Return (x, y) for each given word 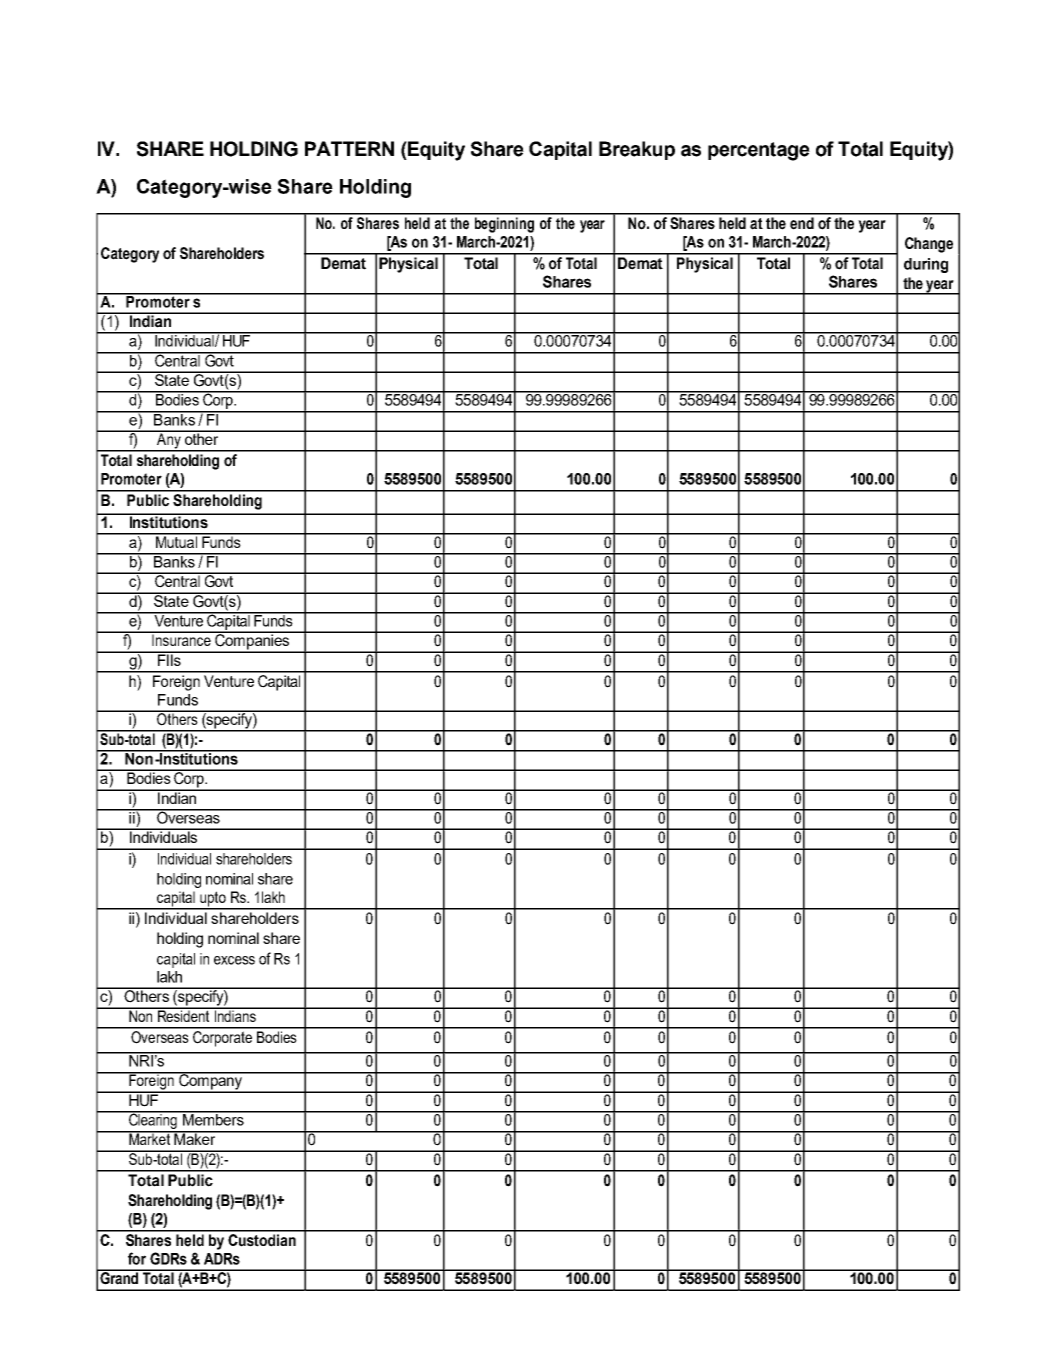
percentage (759, 151)
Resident (184, 1015)
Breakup (637, 150)
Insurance (181, 639)
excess (234, 960)
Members (213, 1118)
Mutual (176, 541)
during (926, 265)
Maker (195, 1138)
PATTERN (349, 148)
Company (210, 1082)
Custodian (262, 1239)
